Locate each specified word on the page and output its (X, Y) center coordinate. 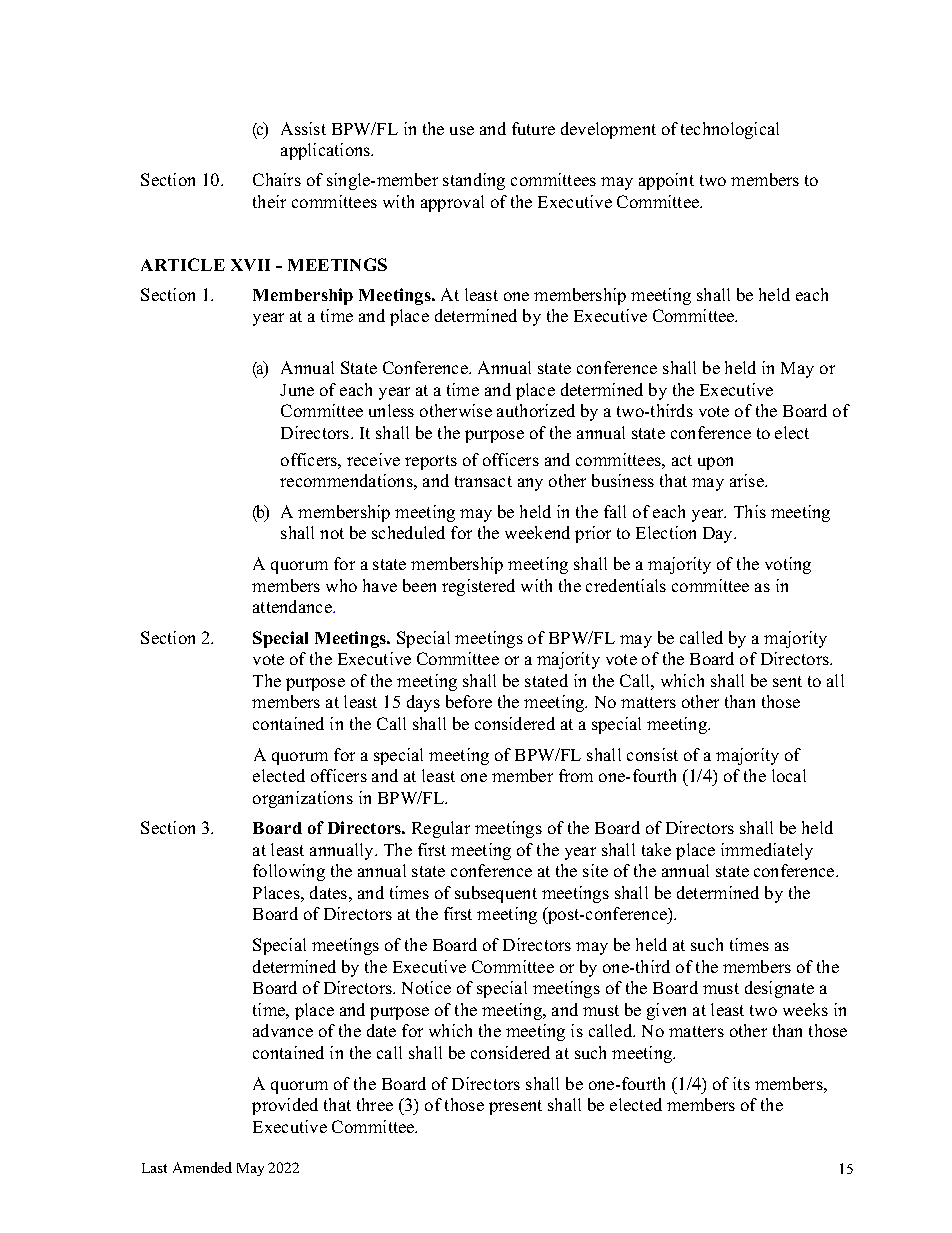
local (789, 775)
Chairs (277, 179)
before (469, 701)
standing (474, 181)
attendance (293, 606)
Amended (202, 1167)
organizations (303, 799)
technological (730, 130)
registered (478, 587)
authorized (536, 410)
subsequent (496, 894)
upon (715, 463)
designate (779, 989)
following (289, 872)
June (297, 390)
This (750, 511)
